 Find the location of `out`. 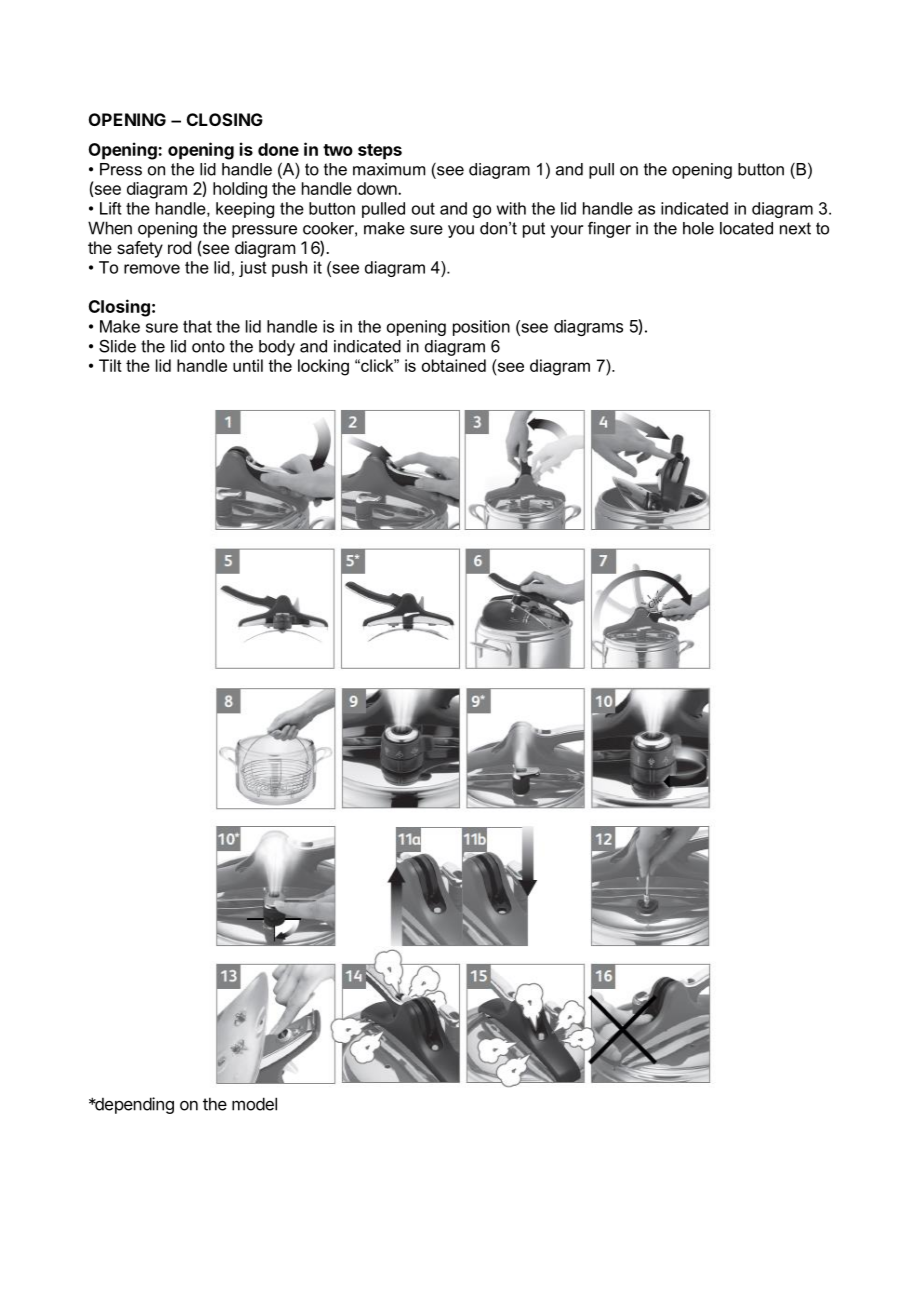

out is located at coordinates (423, 208).
